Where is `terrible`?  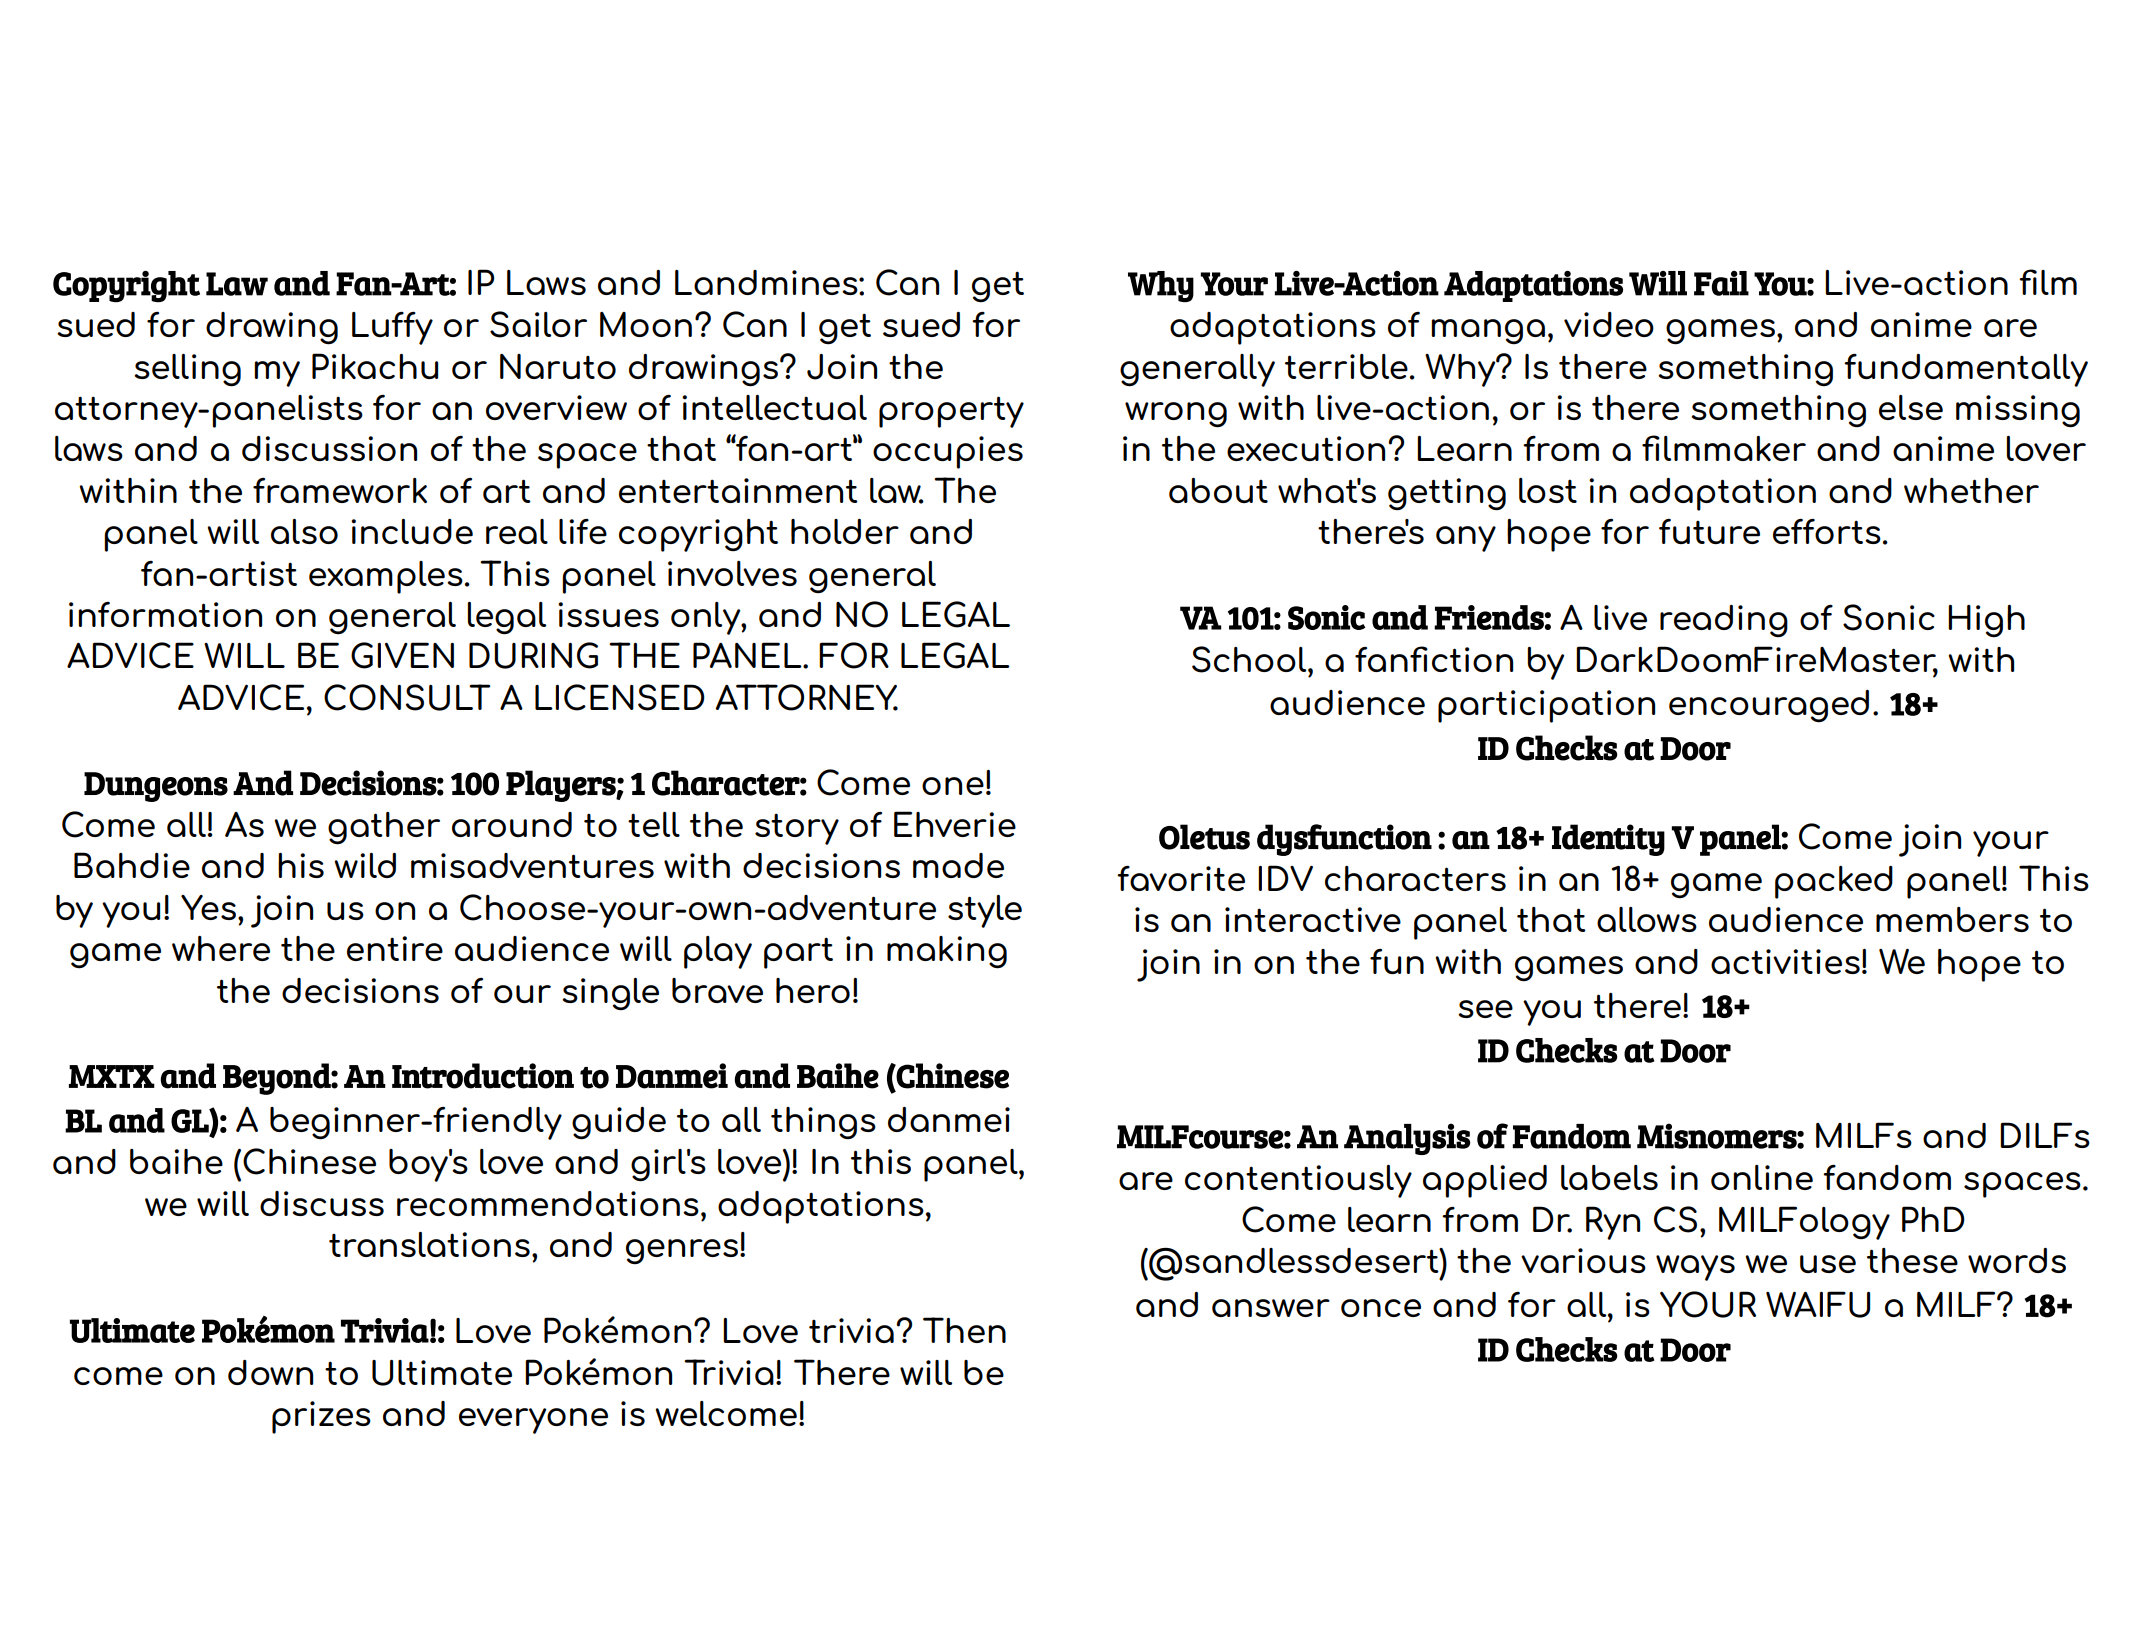 terrible is located at coordinates (1346, 366).
